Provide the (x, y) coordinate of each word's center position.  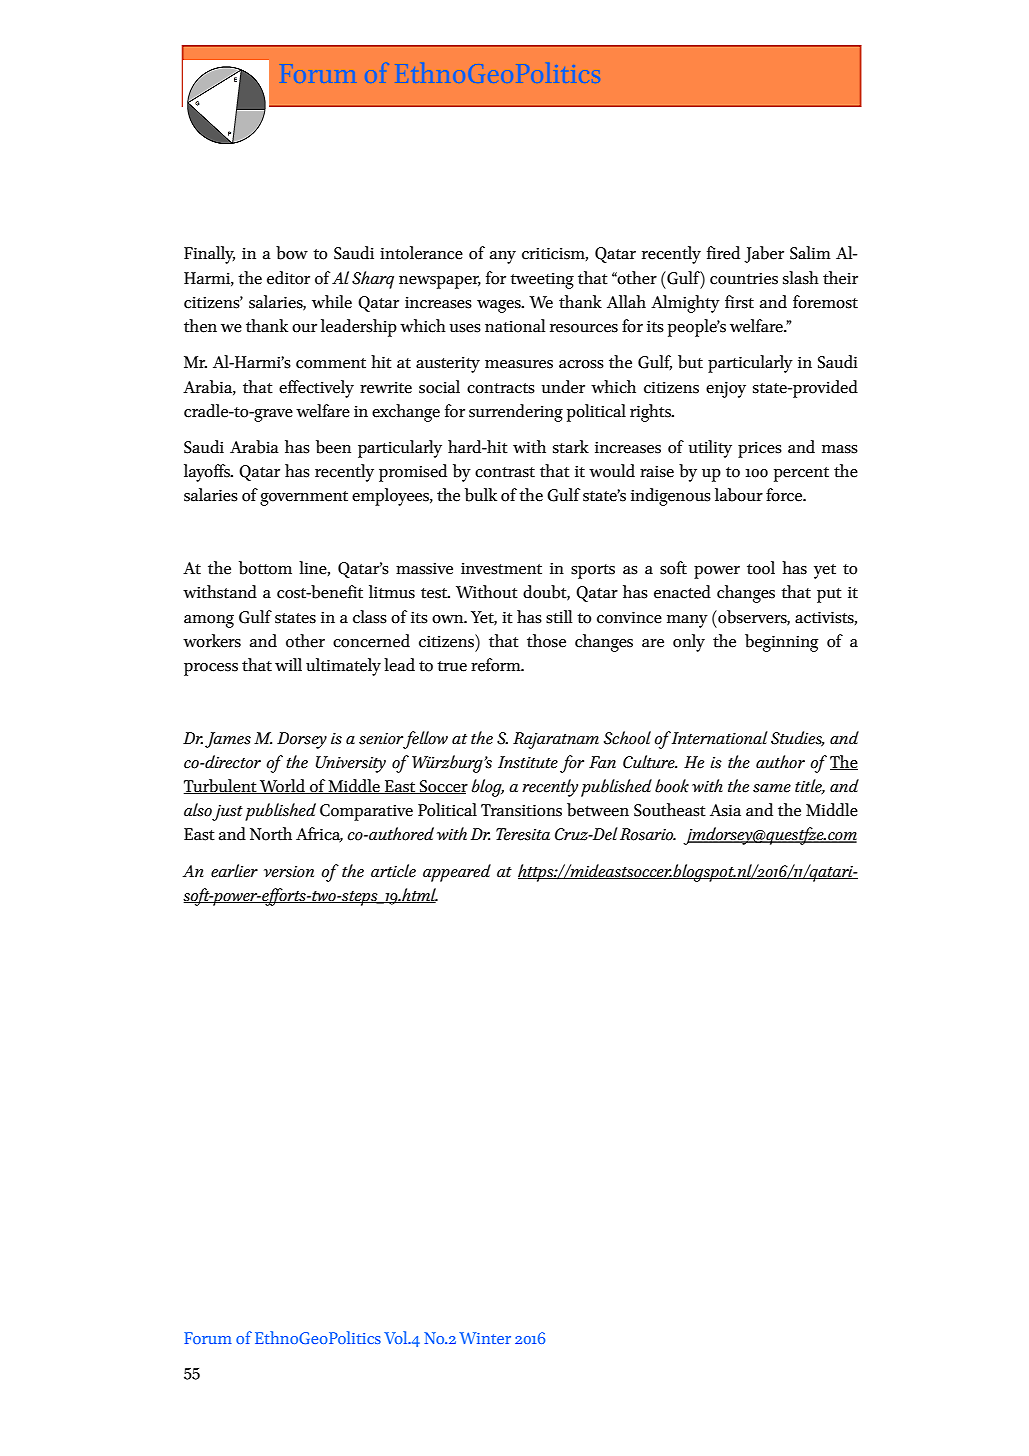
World (282, 786)
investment (501, 568)
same (772, 788)
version (289, 872)
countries (744, 278)
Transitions (521, 810)
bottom (265, 568)
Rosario (648, 834)
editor (288, 278)
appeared (457, 873)
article (393, 871)
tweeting (542, 280)
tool (761, 568)
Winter (485, 1338)
